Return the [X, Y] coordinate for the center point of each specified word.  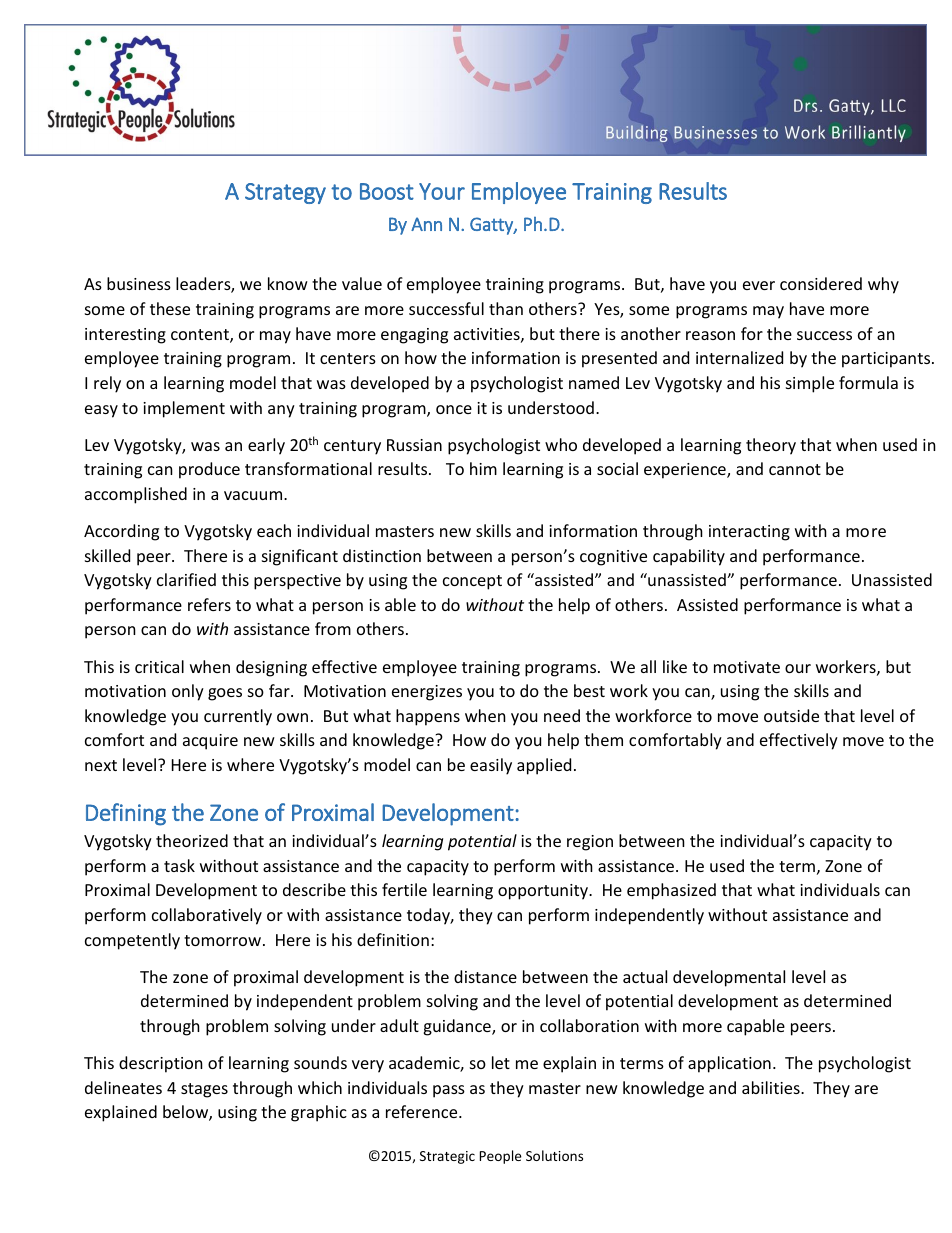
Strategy [285, 193]
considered [821, 283]
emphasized [671, 891]
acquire [210, 742]
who [561, 444]
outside [791, 715]
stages [204, 1090]
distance [485, 976]
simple [810, 384]
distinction [382, 555]
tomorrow [222, 940]
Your [442, 191]
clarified [186, 579]
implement [184, 409]
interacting [749, 533]
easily [491, 766]
